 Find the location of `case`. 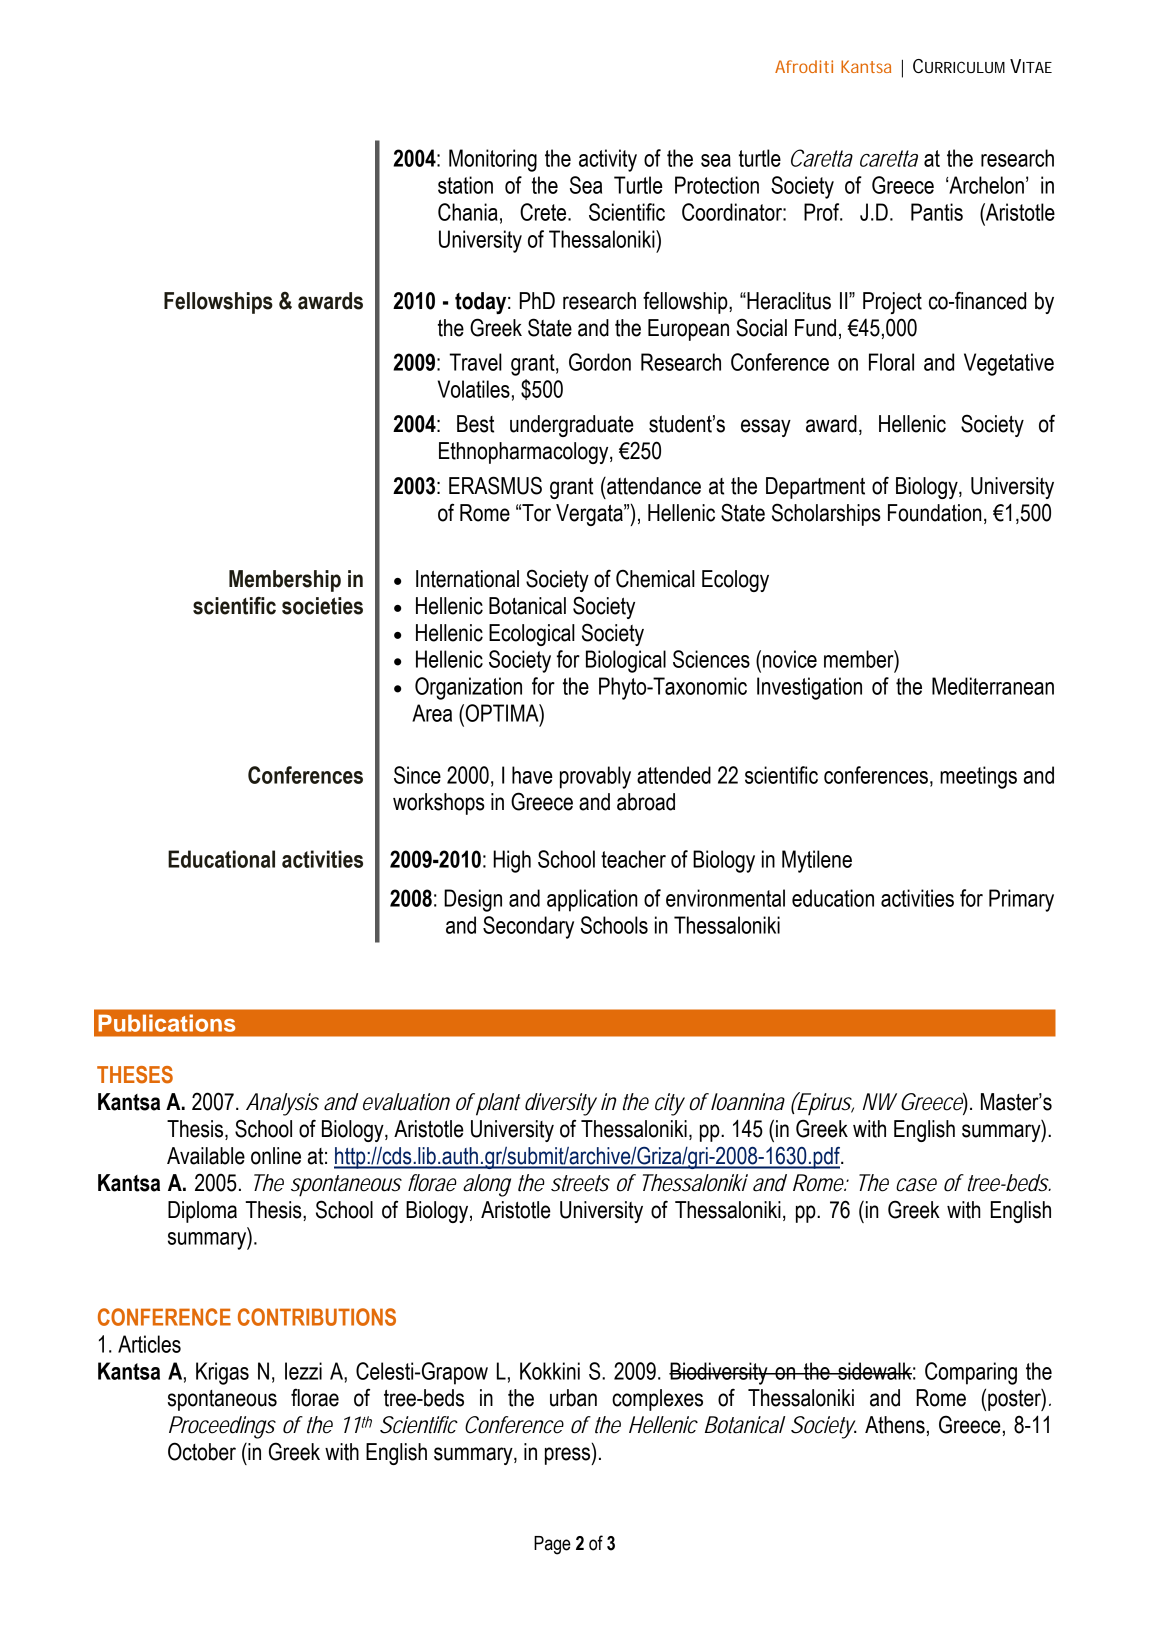

case is located at coordinates (916, 1185).
